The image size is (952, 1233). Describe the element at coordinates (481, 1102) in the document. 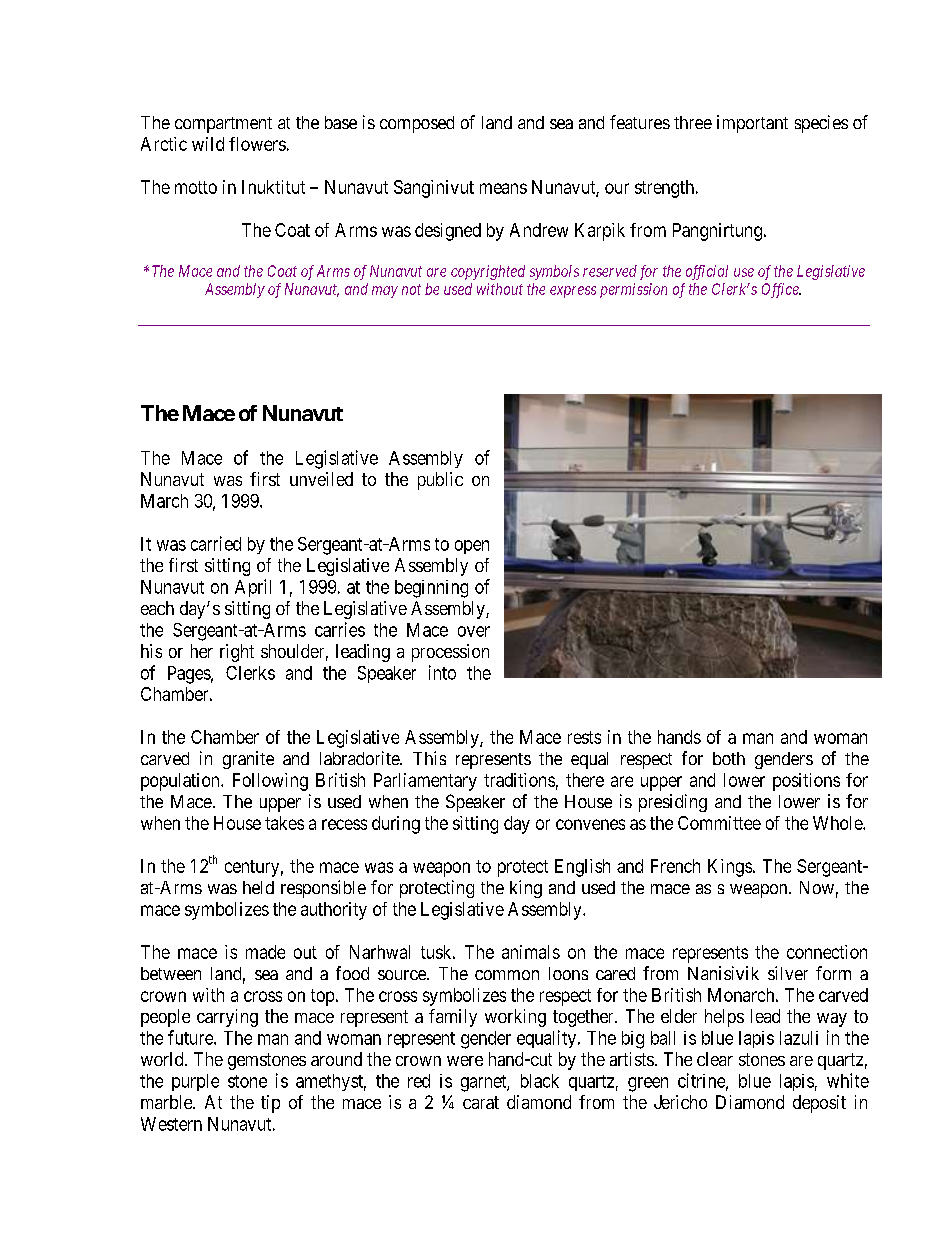

I see `carat` at that location.
